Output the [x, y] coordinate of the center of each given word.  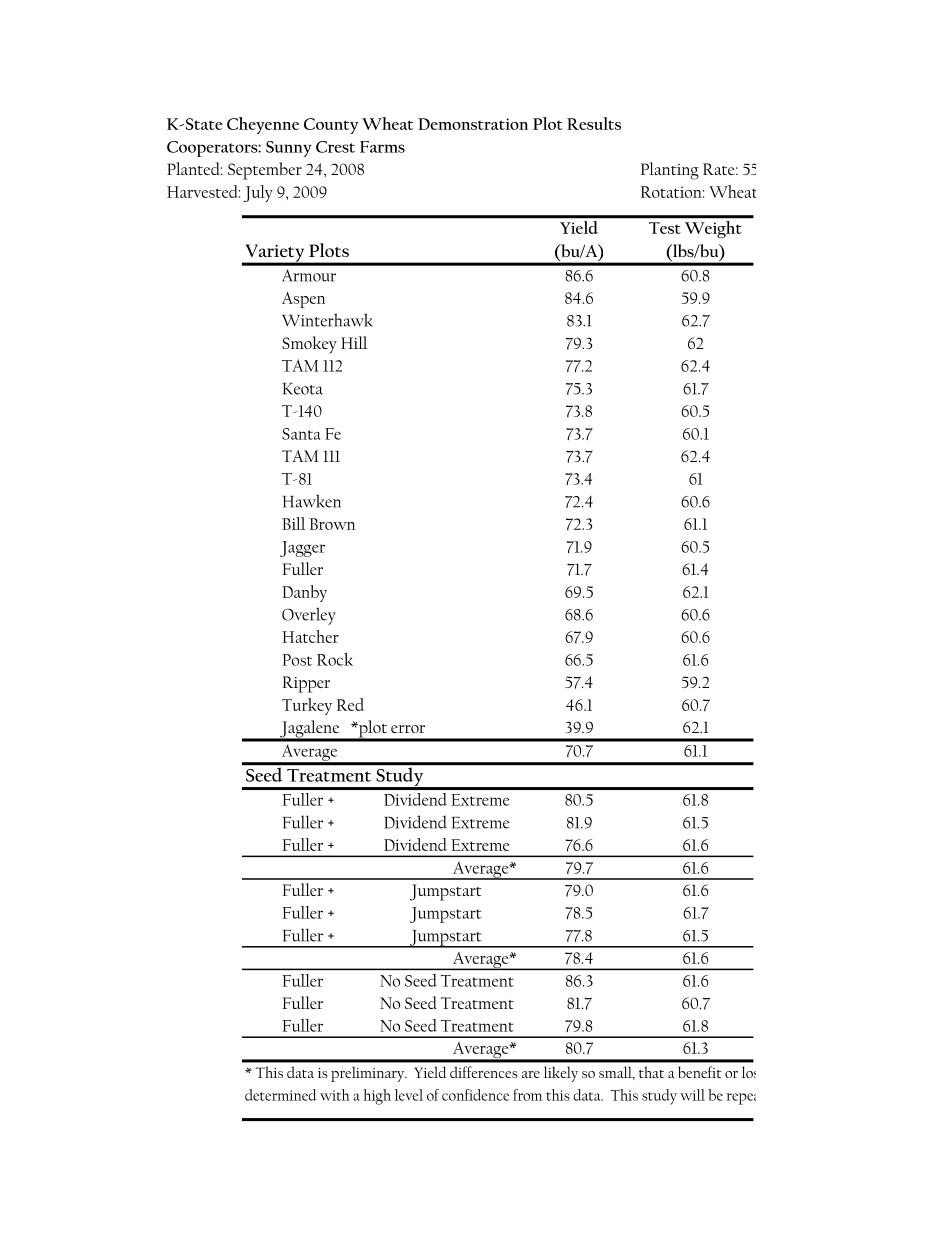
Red [350, 704]
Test [665, 228]
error [408, 729]
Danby [304, 593]
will [692, 1095]
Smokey [309, 345]
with [335, 1095]
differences [484, 1072]
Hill [354, 342]
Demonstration [473, 124]
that [651, 1072]
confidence [475, 1095]
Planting [670, 171]
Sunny [288, 149]
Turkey [307, 706]
